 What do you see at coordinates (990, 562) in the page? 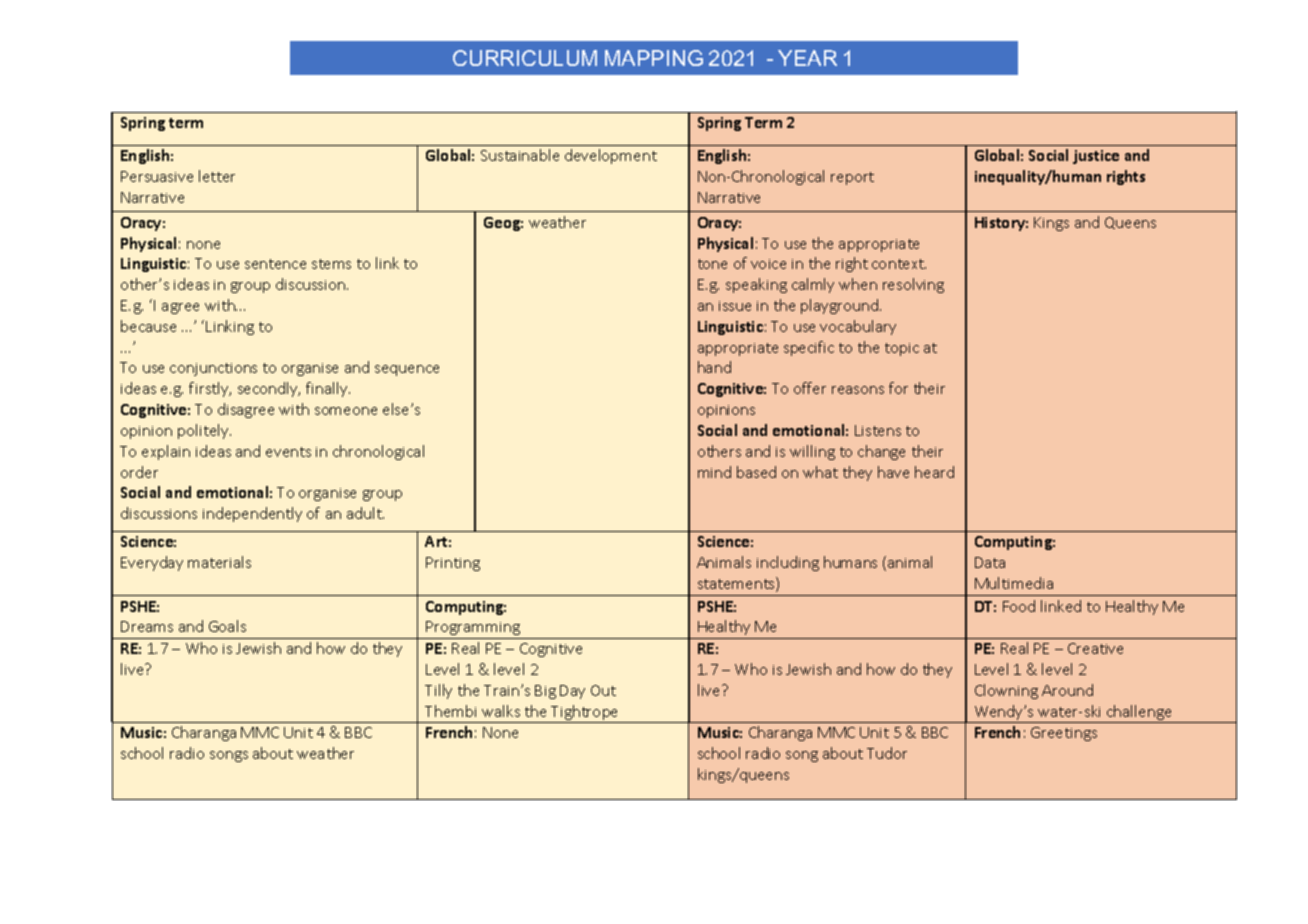
I see `Data` at bounding box center [990, 562].
